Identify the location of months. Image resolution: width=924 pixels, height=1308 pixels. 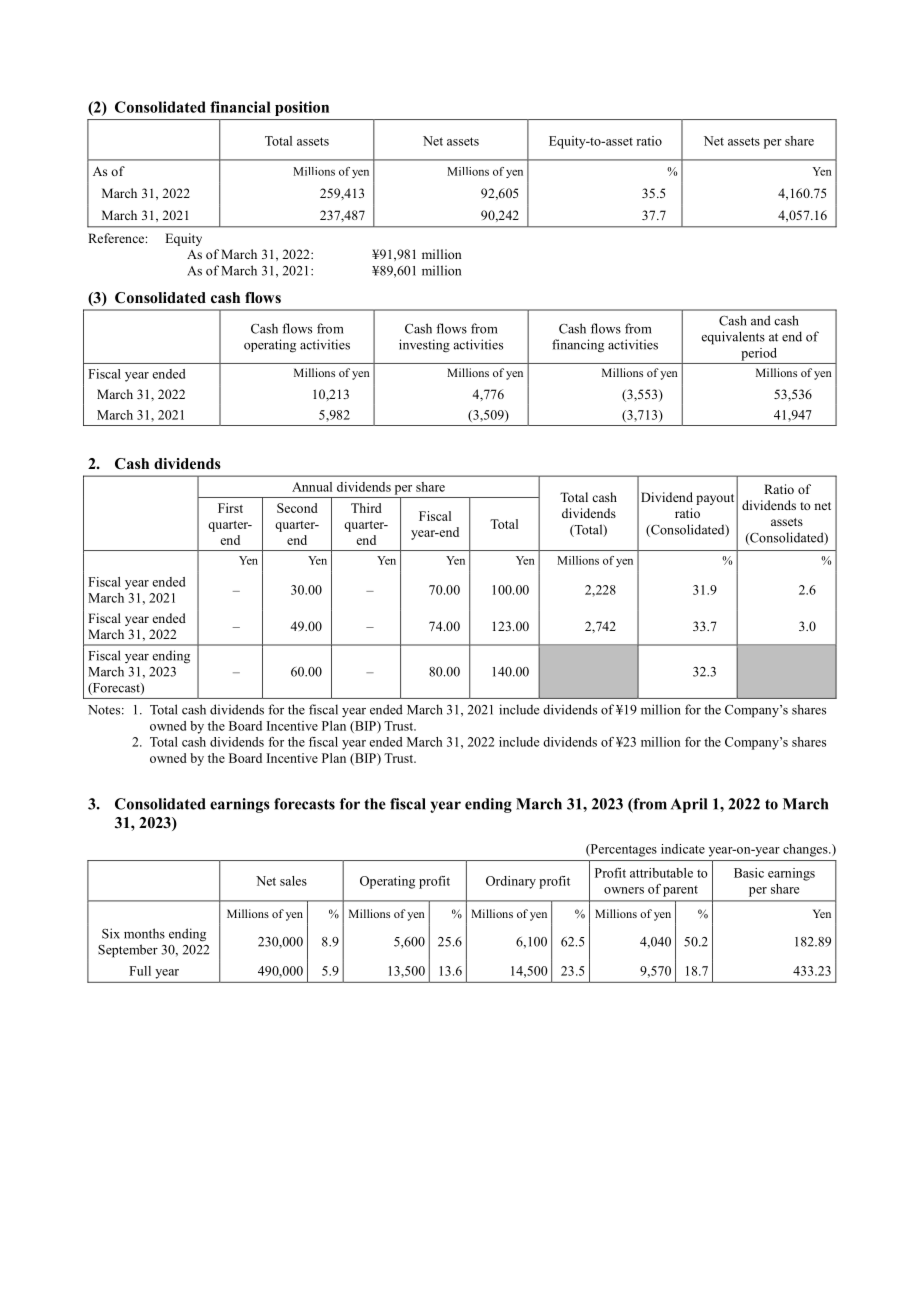
(144, 933).
